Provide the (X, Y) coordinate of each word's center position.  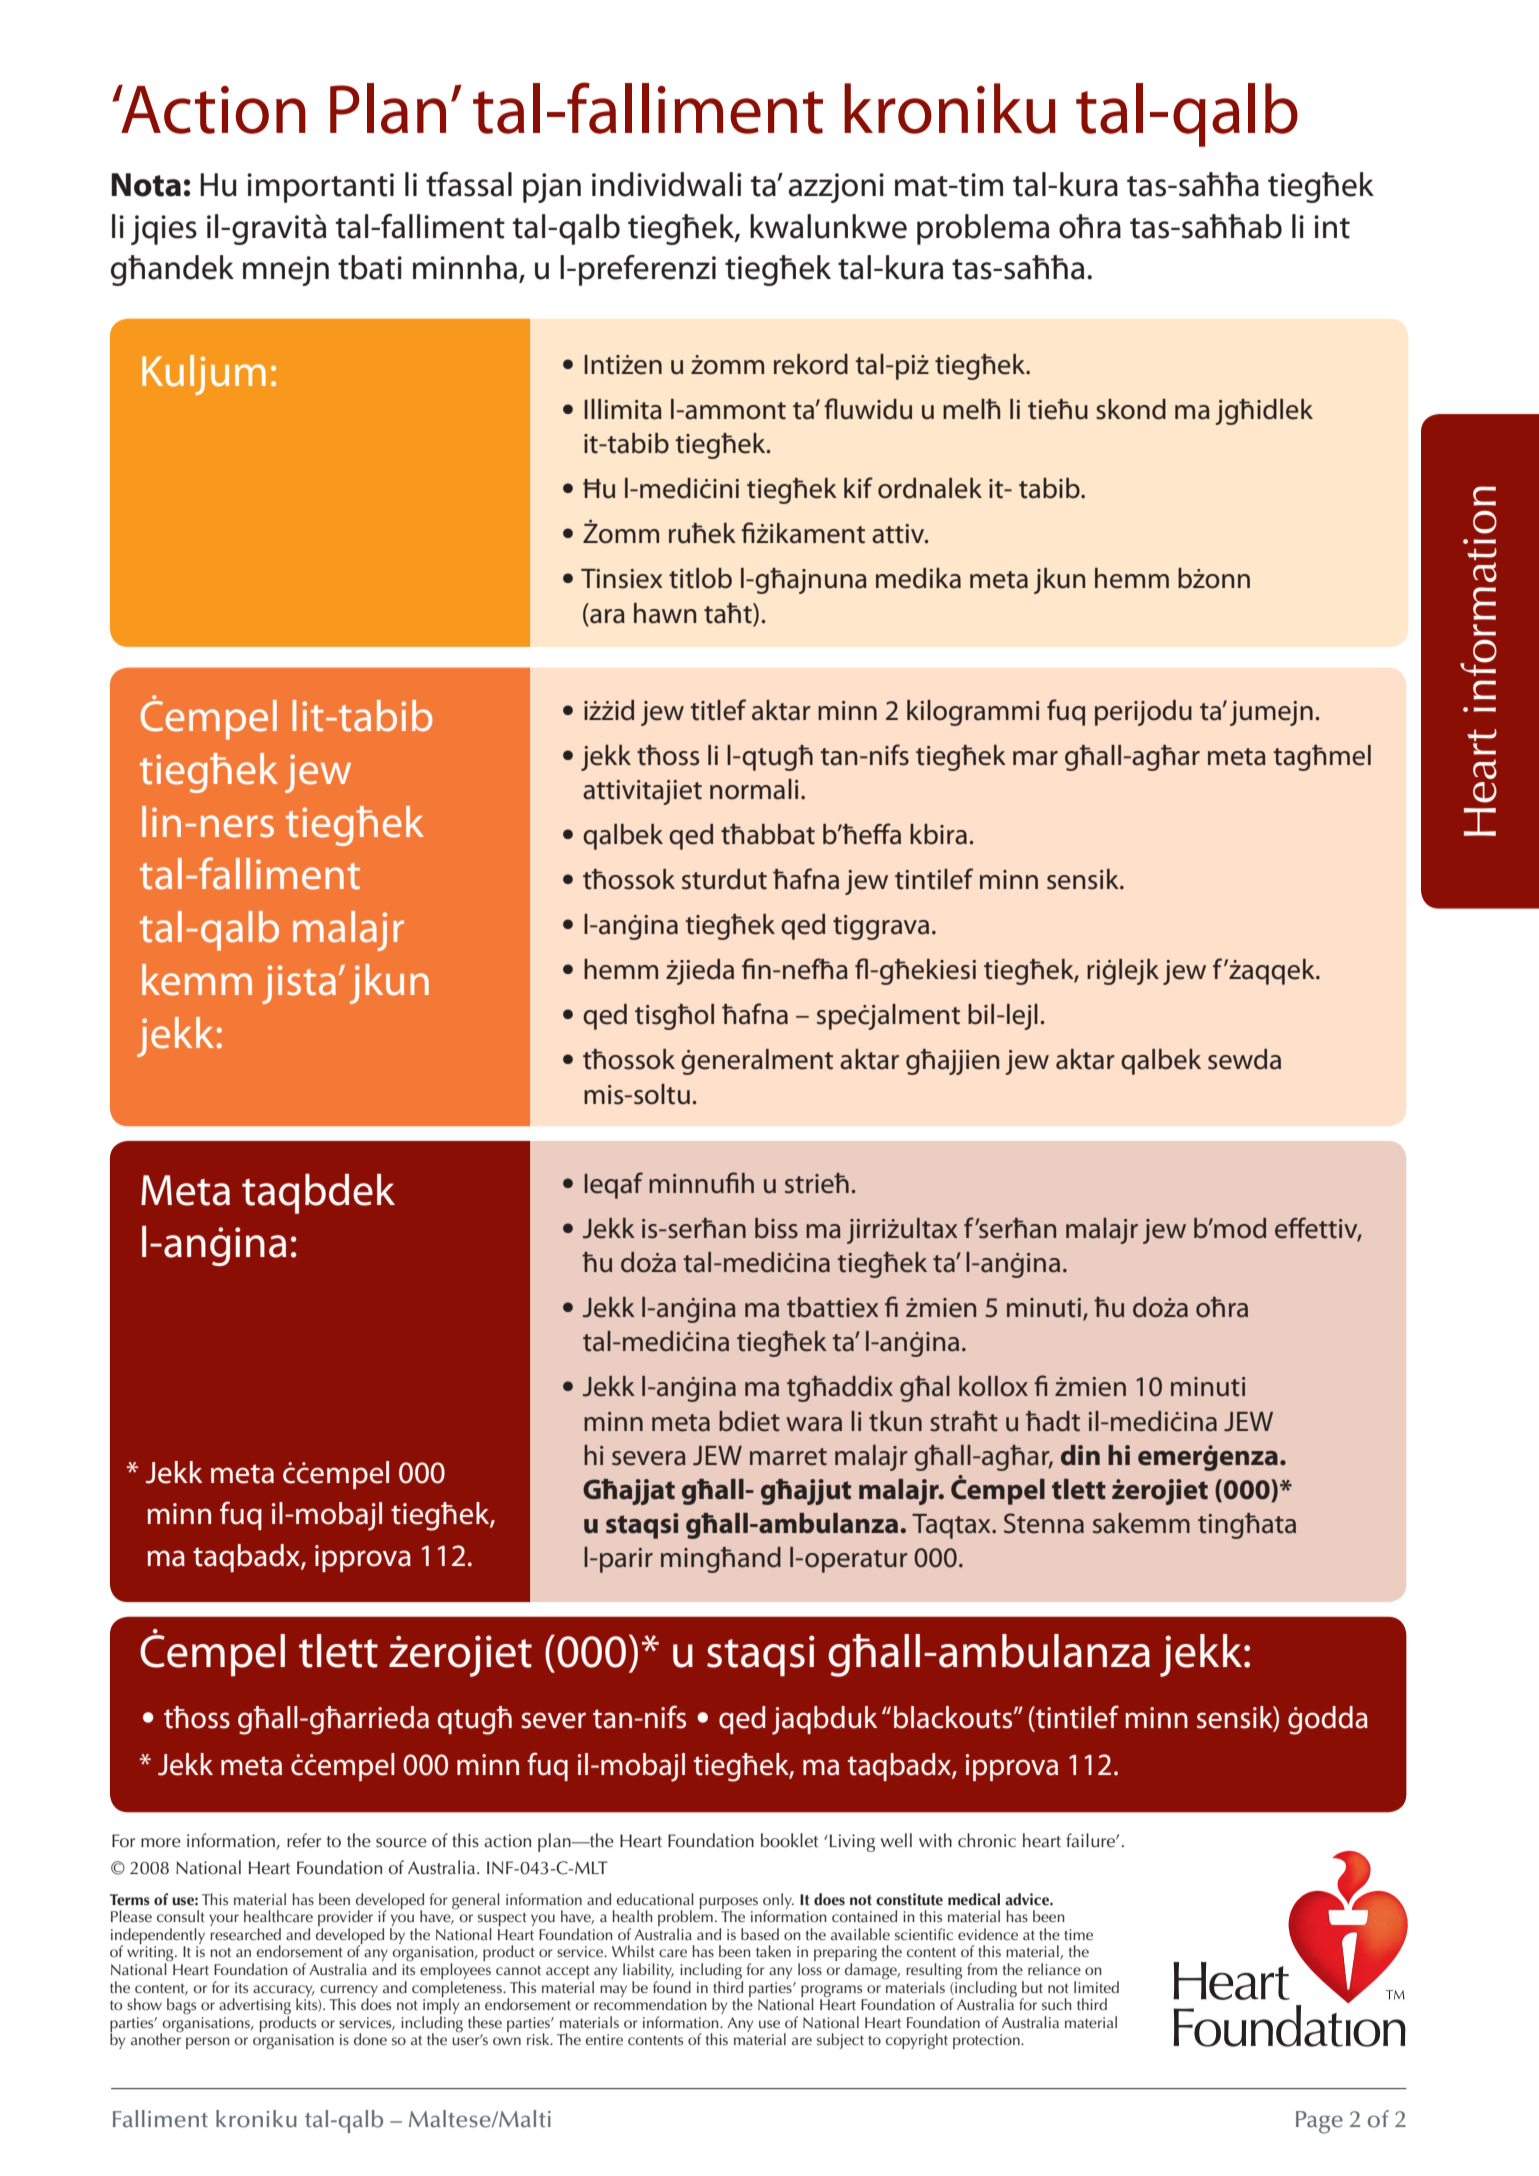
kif (858, 487)
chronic (987, 1840)
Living (852, 1843)
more (161, 1843)
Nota (146, 185)
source (401, 1843)
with (935, 1840)
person (208, 2043)
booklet (789, 1840)
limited (1096, 1987)
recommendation (650, 2003)
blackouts (954, 1717)
